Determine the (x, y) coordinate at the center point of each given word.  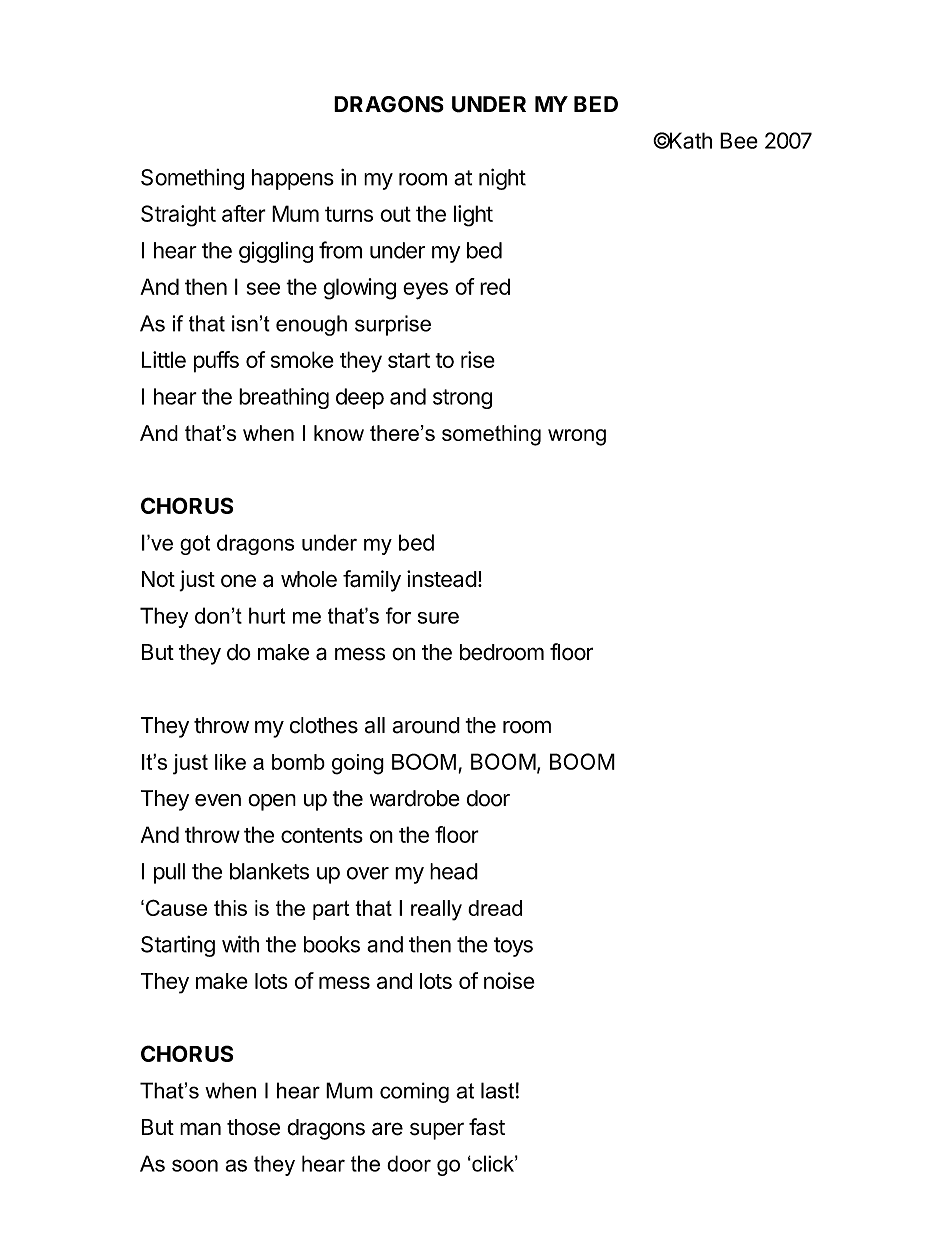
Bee (739, 140)
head (454, 871)
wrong (577, 437)
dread (495, 908)
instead (442, 579)
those (253, 1127)
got (195, 545)
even (218, 800)
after (244, 213)
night (502, 179)
